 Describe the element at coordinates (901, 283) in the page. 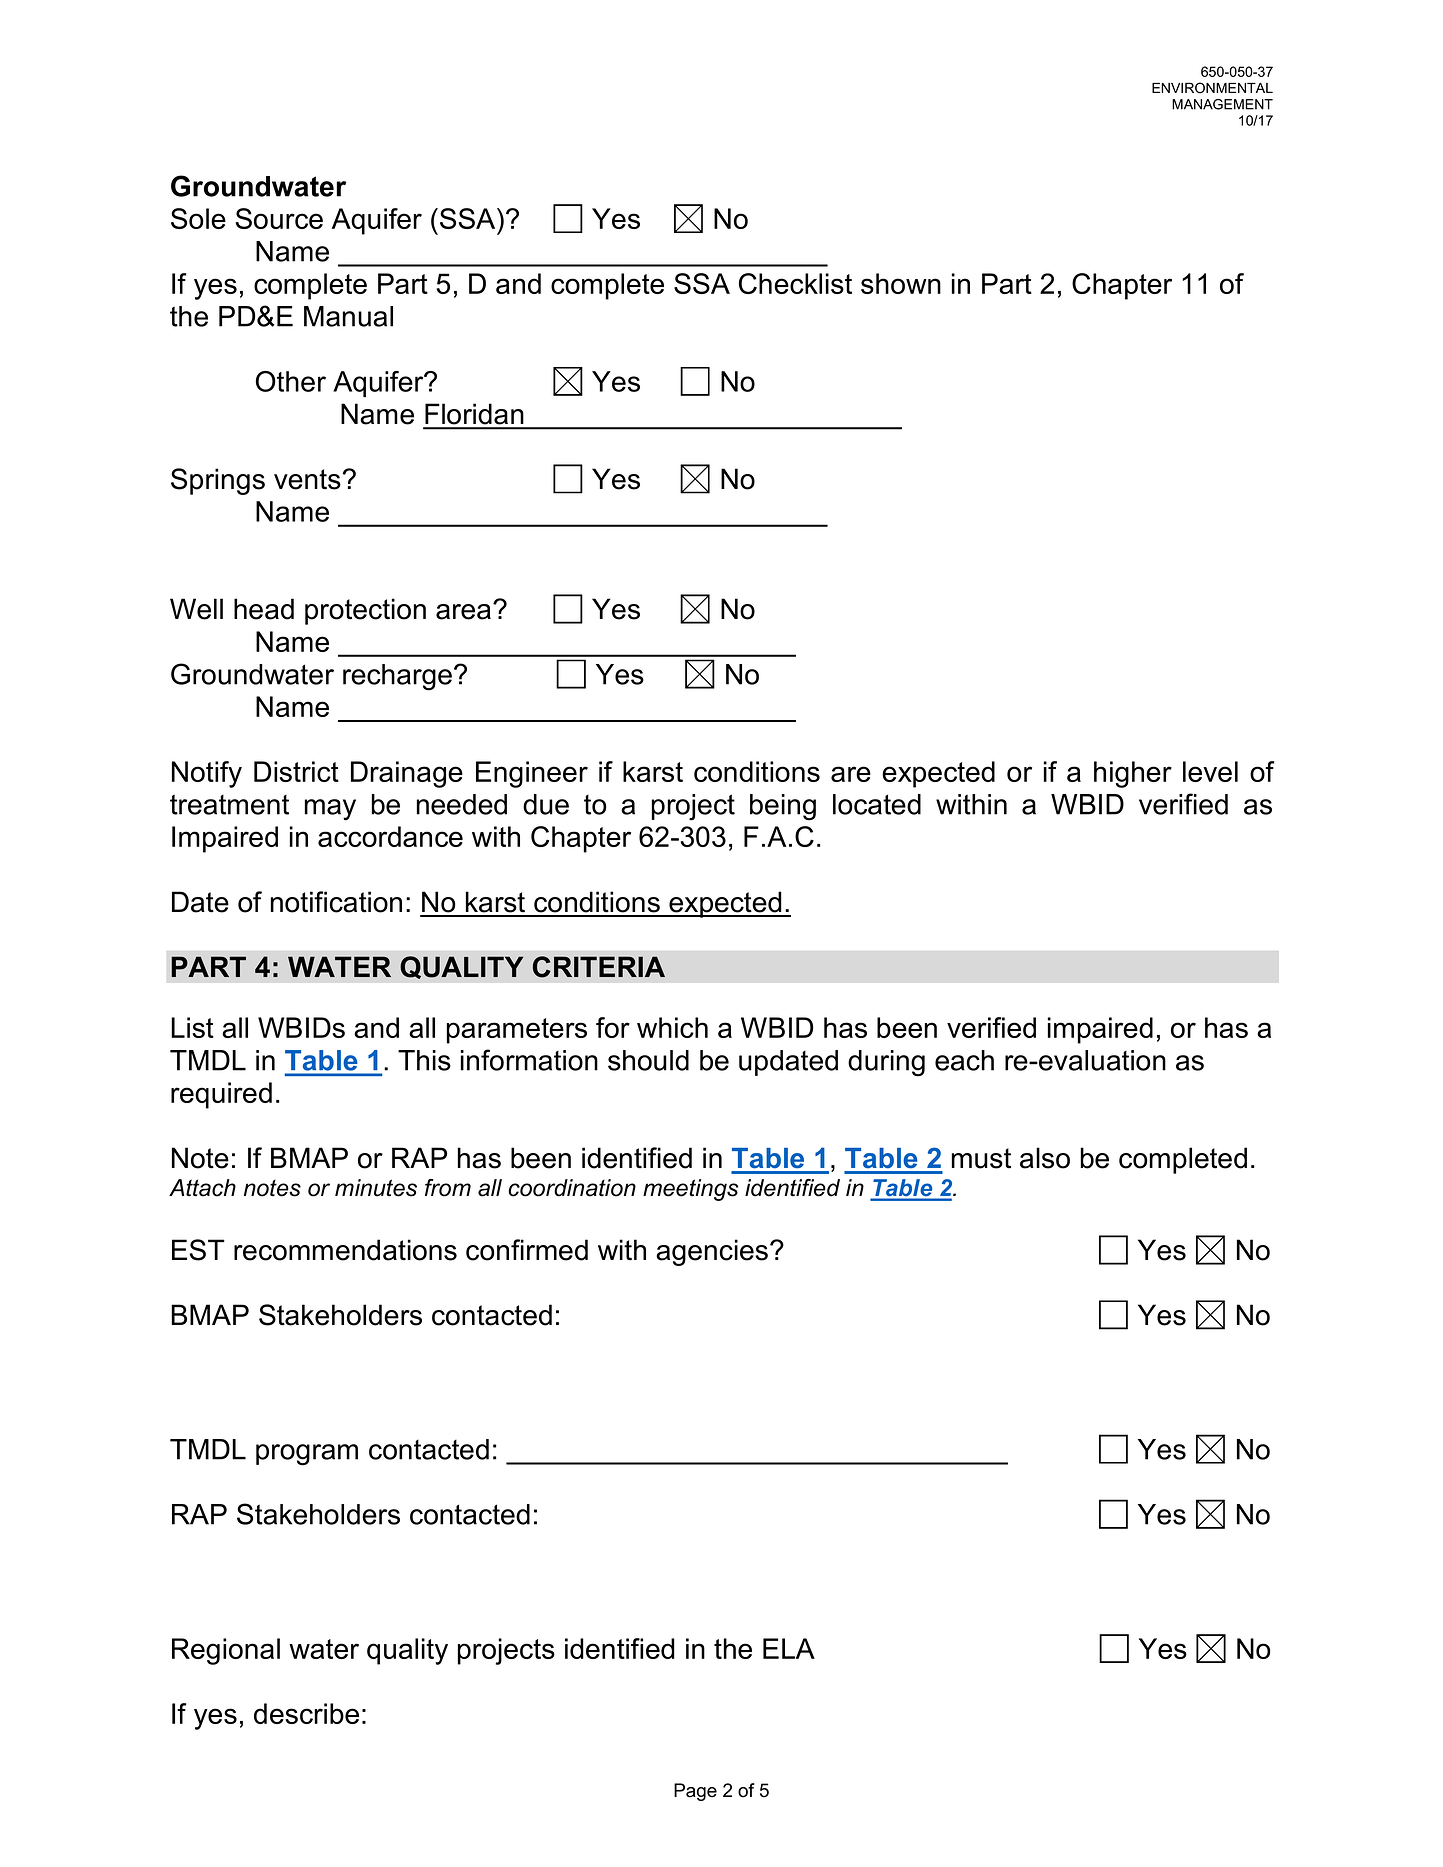

I see `shown` at that location.
